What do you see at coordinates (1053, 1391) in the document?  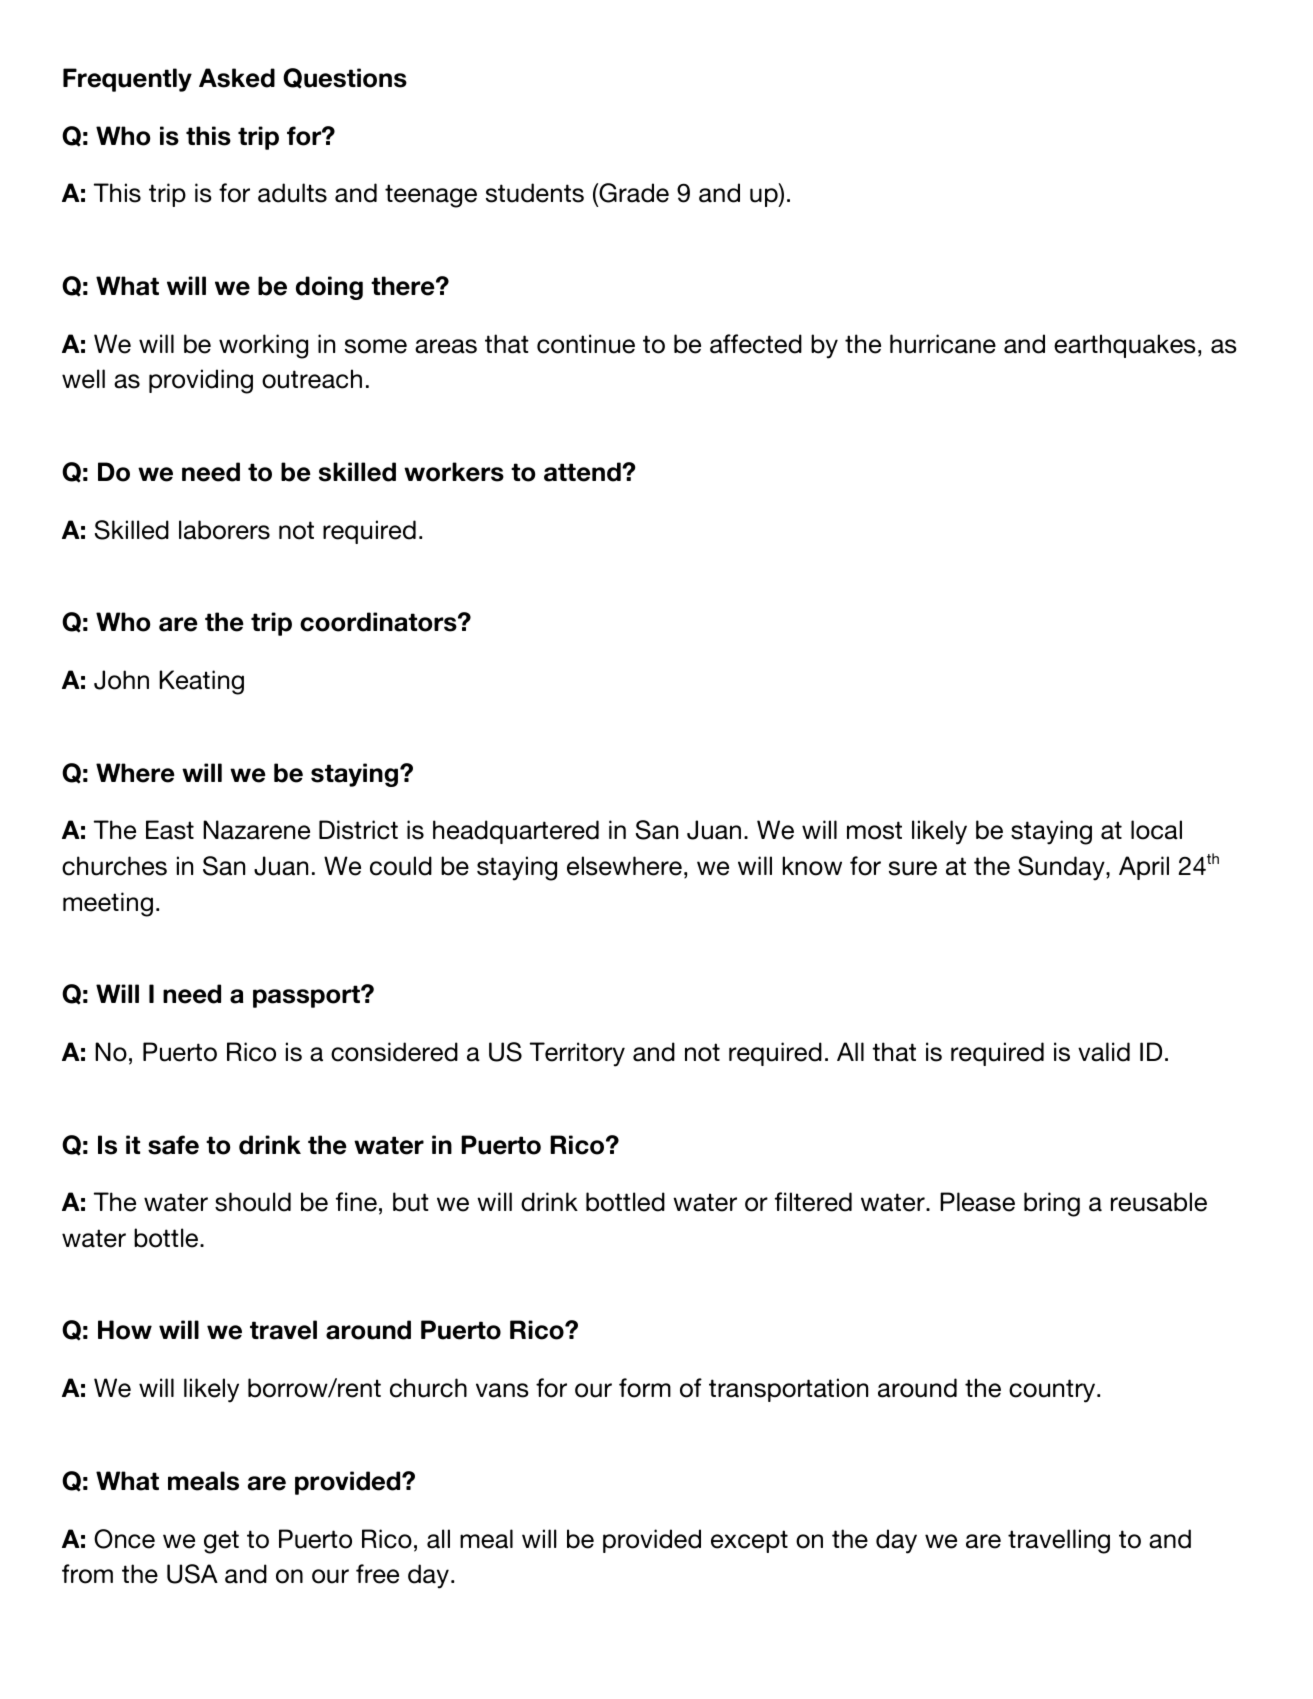 I see `country` at bounding box center [1053, 1391].
